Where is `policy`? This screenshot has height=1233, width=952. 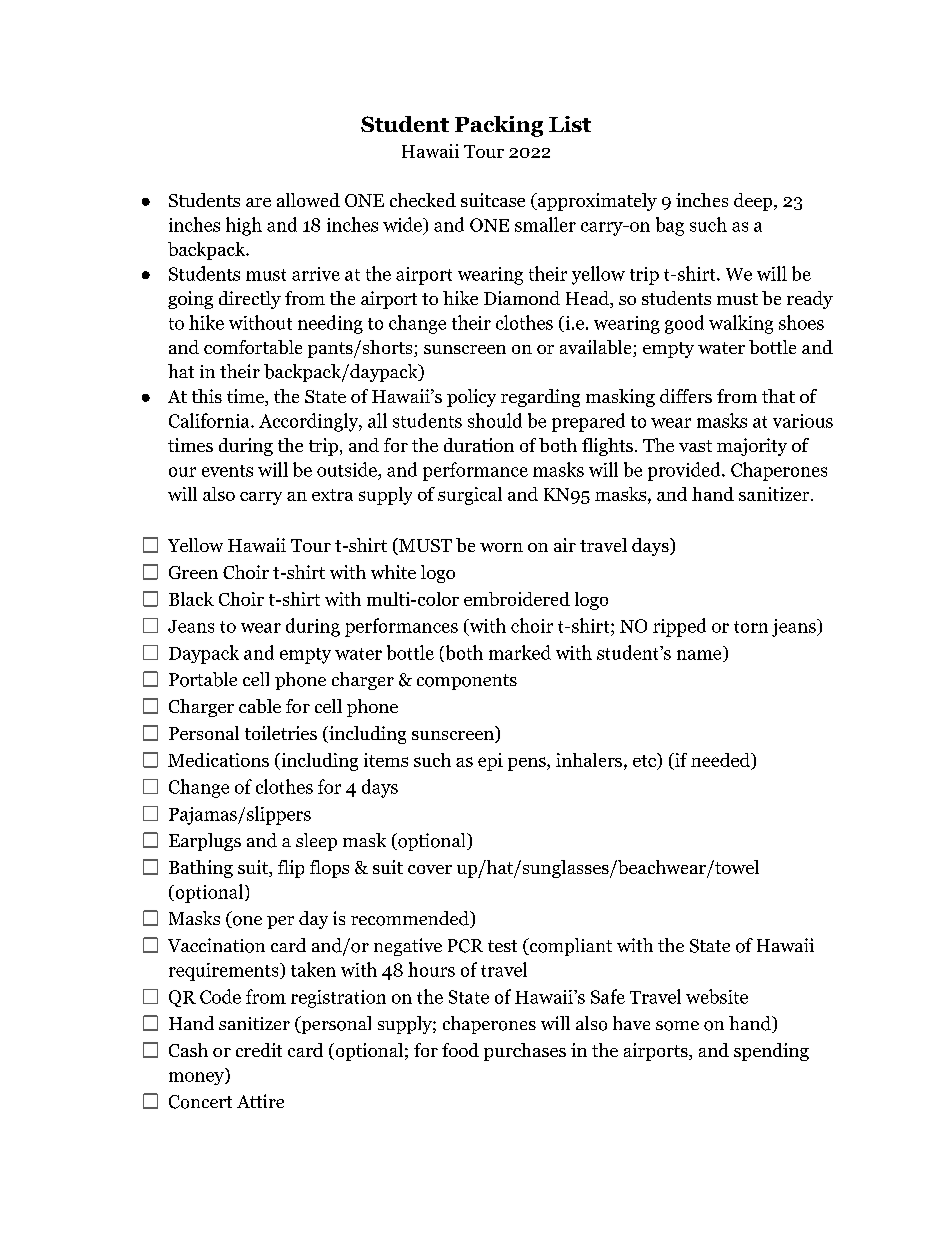
policy is located at coordinates (471, 398).
